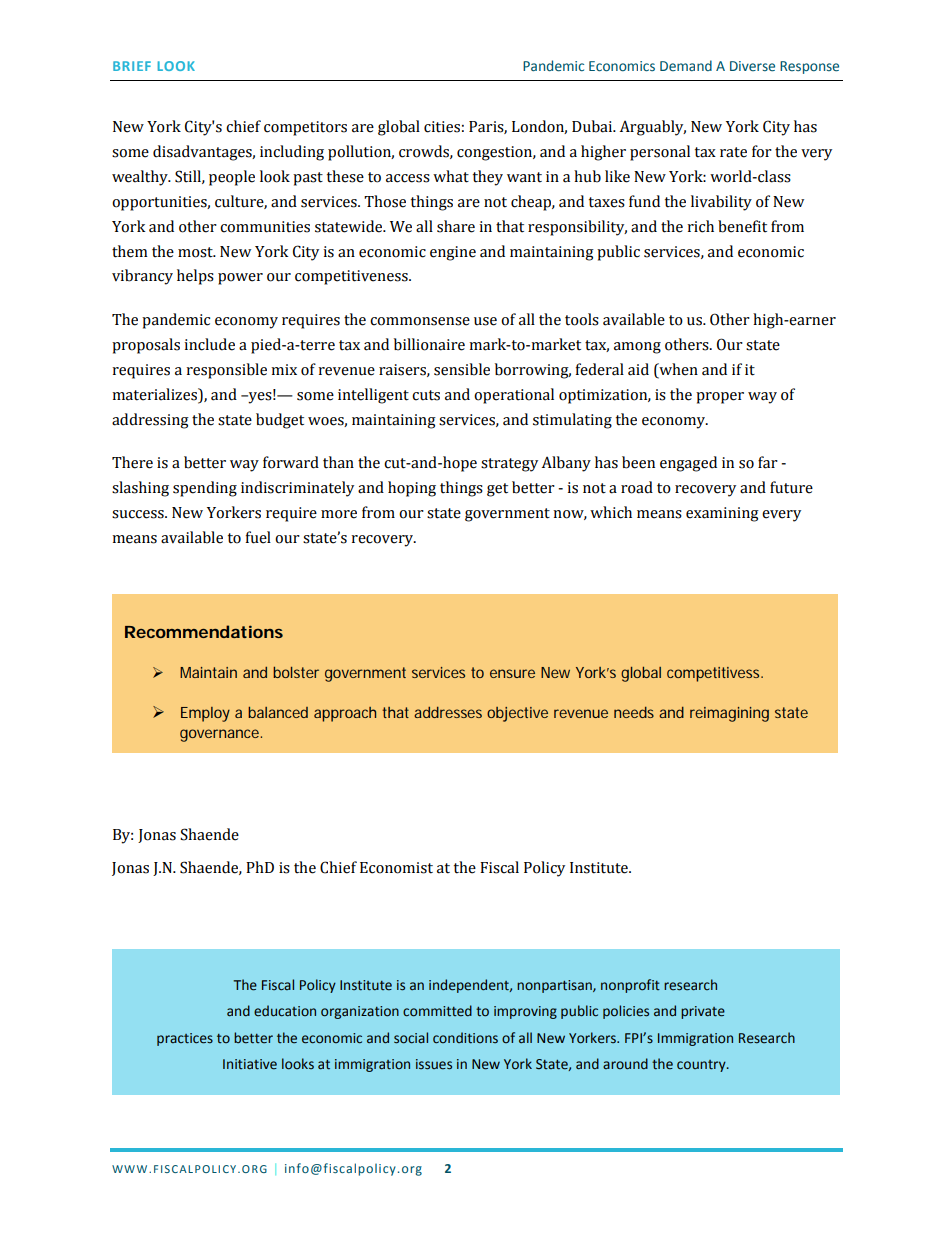 Image resolution: width=952 pixels, height=1233 pixels. What do you see at coordinates (722, 514) in the image?
I see `examining` at bounding box center [722, 514].
